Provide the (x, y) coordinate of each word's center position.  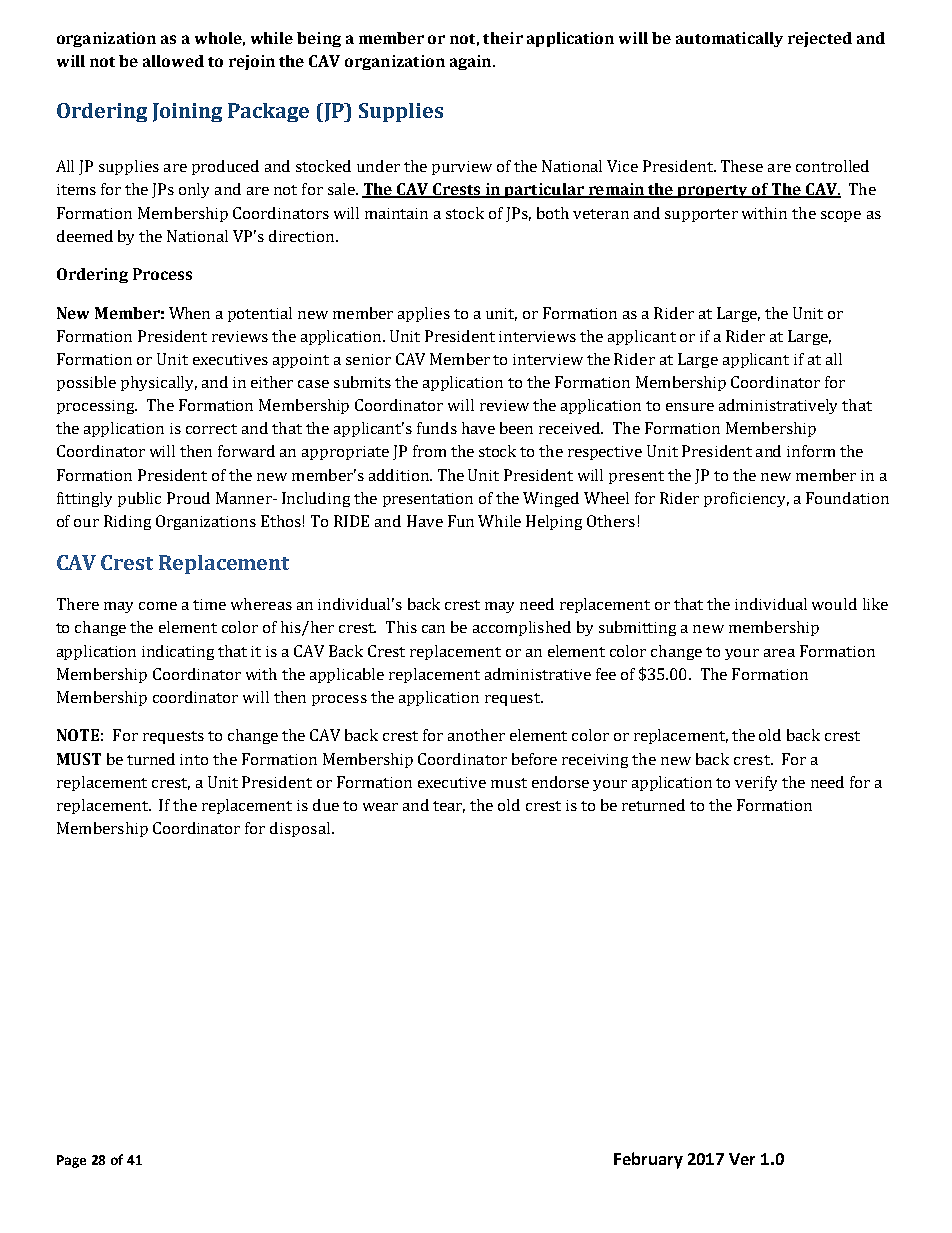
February (648, 1160)
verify (756, 783)
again (472, 62)
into (194, 759)
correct (211, 429)
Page (71, 1161)
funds (437, 428)
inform (811, 451)
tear (449, 807)
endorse (560, 782)
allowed (173, 61)
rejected (820, 39)
